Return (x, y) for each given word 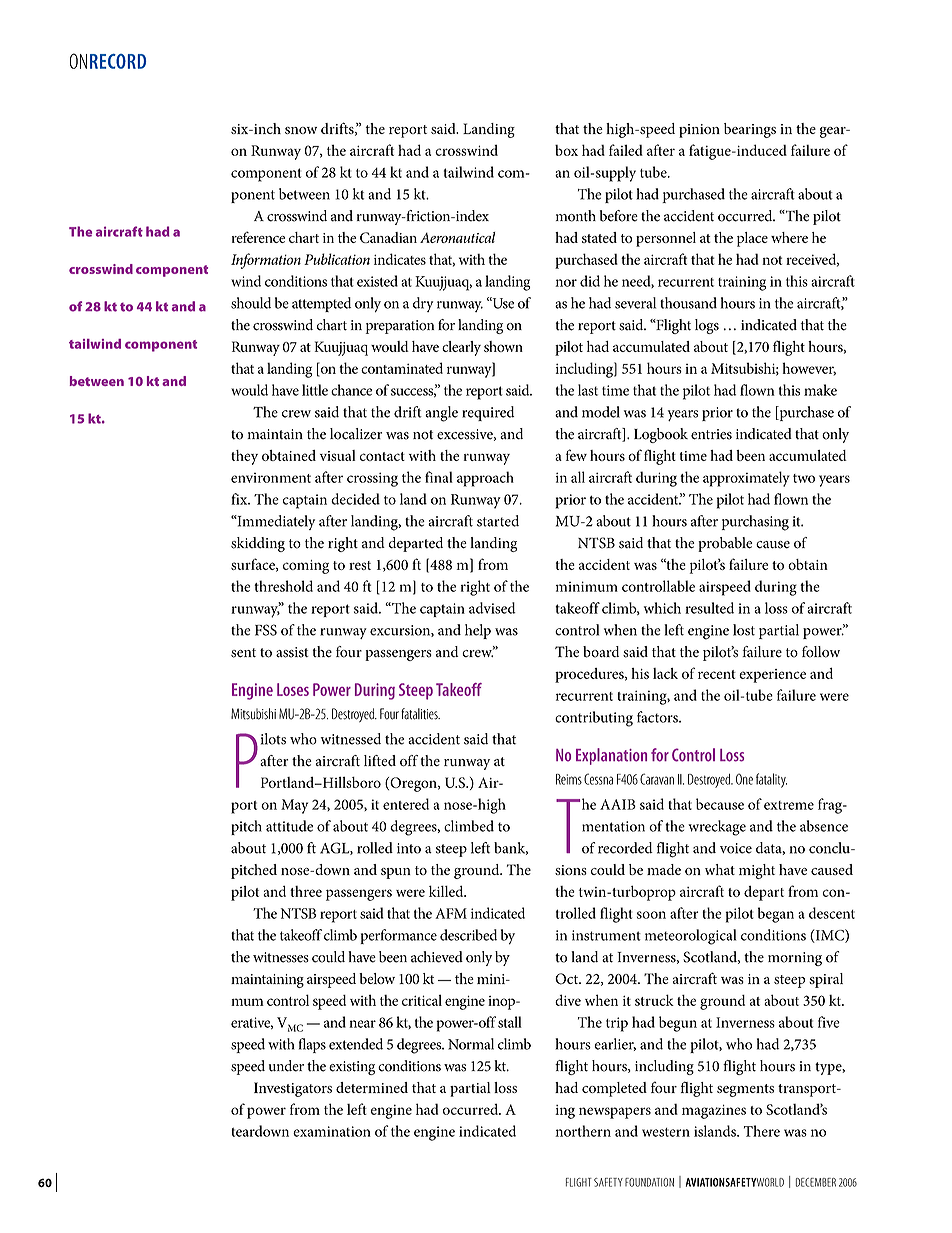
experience (772, 676)
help (478, 631)
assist (292, 652)
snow (301, 130)
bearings (750, 130)
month (576, 216)
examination (332, 1131)
